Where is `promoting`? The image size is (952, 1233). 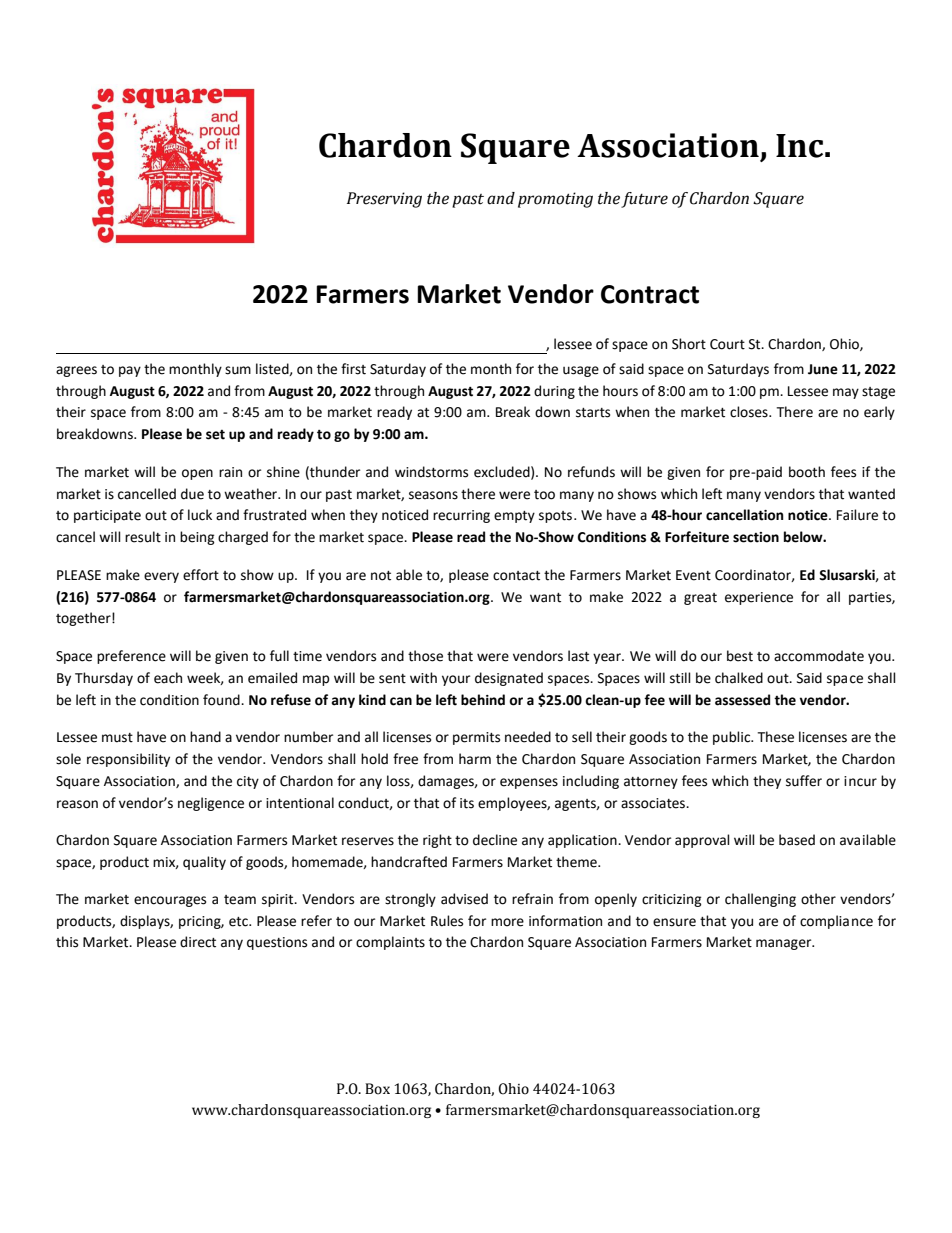
promoting is located at coordinates (555, 200).
